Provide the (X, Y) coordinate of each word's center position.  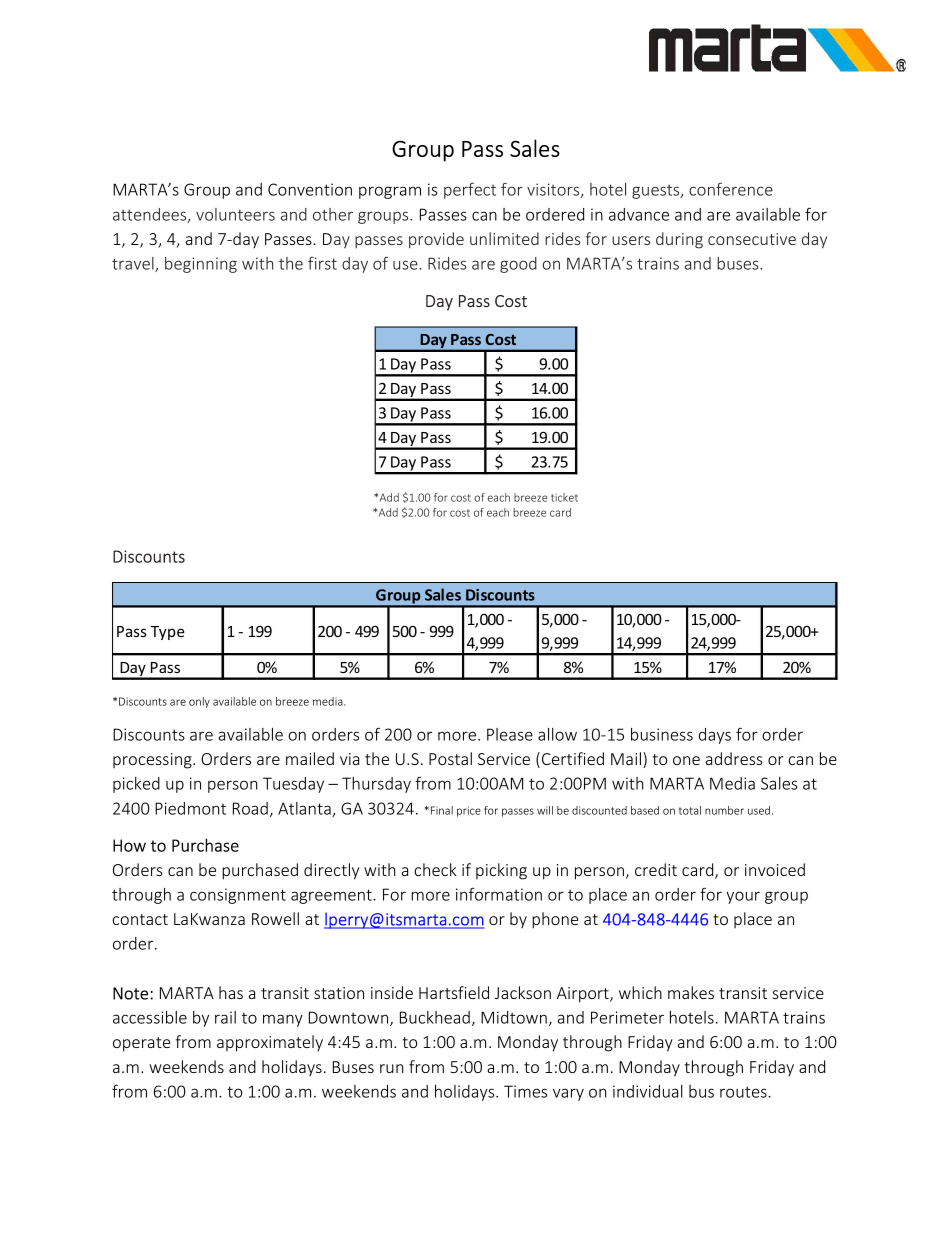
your (743, 897)
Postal (450, 758)
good (518, 265)
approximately (270, 1043)
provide (436, 240)
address (734, 758)
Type (167, 633)
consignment (238, 896)
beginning (201, 265)
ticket (564, 497)
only (199, 702)
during (679, 240)
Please (510, 734)
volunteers (235, 214)
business (662, 734)
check (435, 869)
